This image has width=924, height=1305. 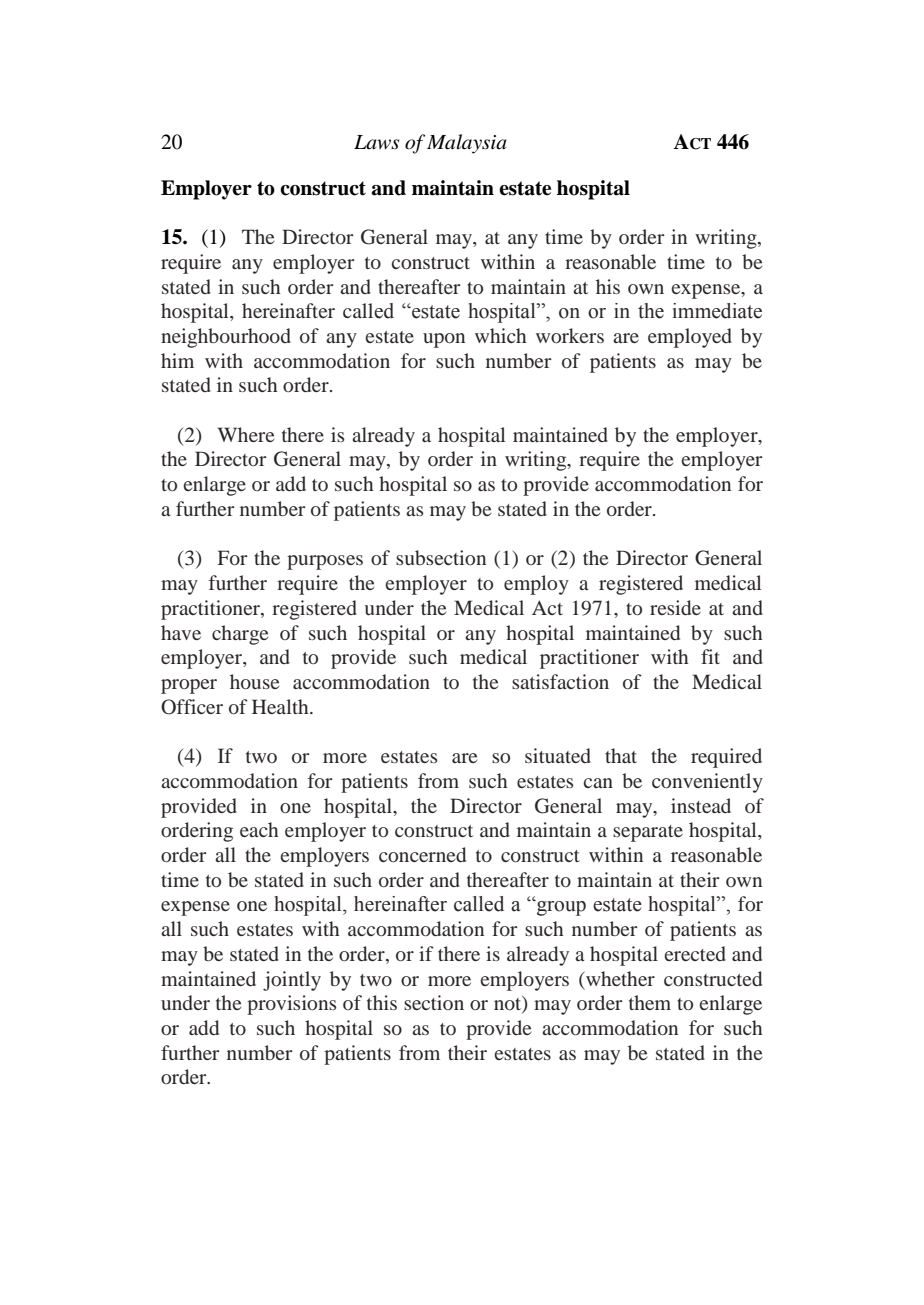 I want to click on workers, so click(x=570, y=335).
